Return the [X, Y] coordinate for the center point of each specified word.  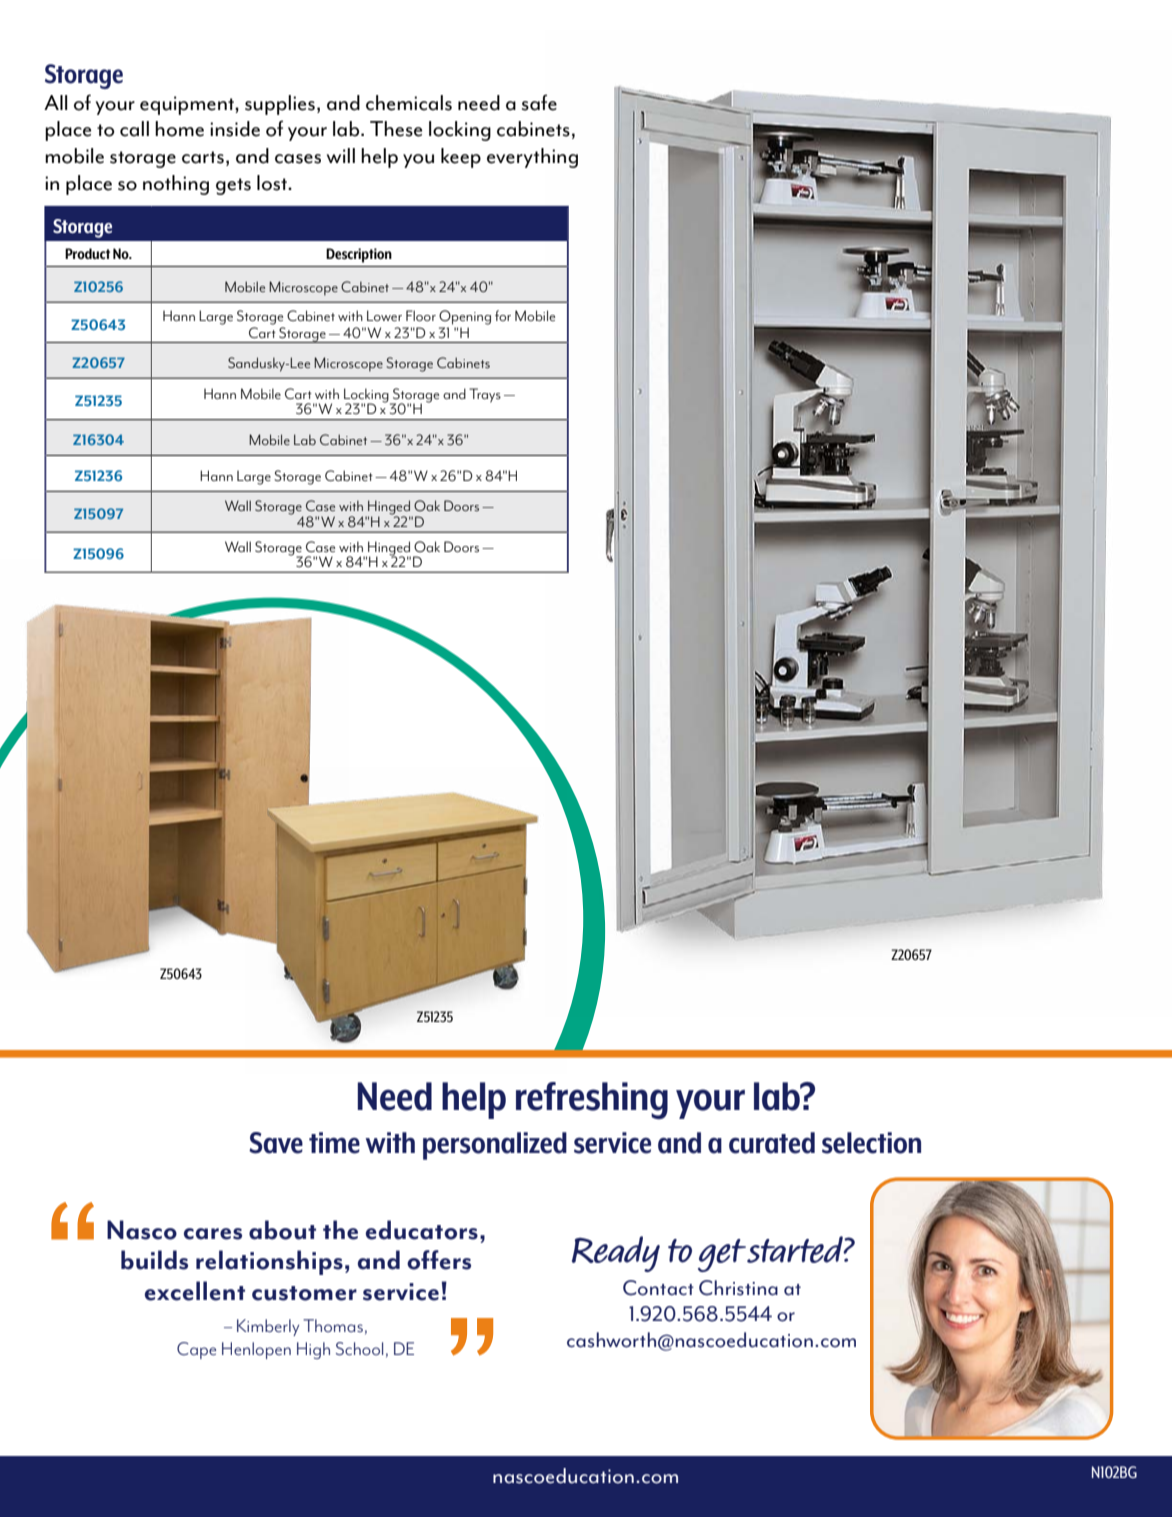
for [503, 315]
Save [276, 1143]
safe [539, 102]
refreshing [592, 1100]
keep [461, 158]
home [179, 129]
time [334, 1143]
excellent [195, 1291]
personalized [495, 1146]
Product [87, 253]
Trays [485, 395]
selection [871, 1143]
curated [772, 1143]
